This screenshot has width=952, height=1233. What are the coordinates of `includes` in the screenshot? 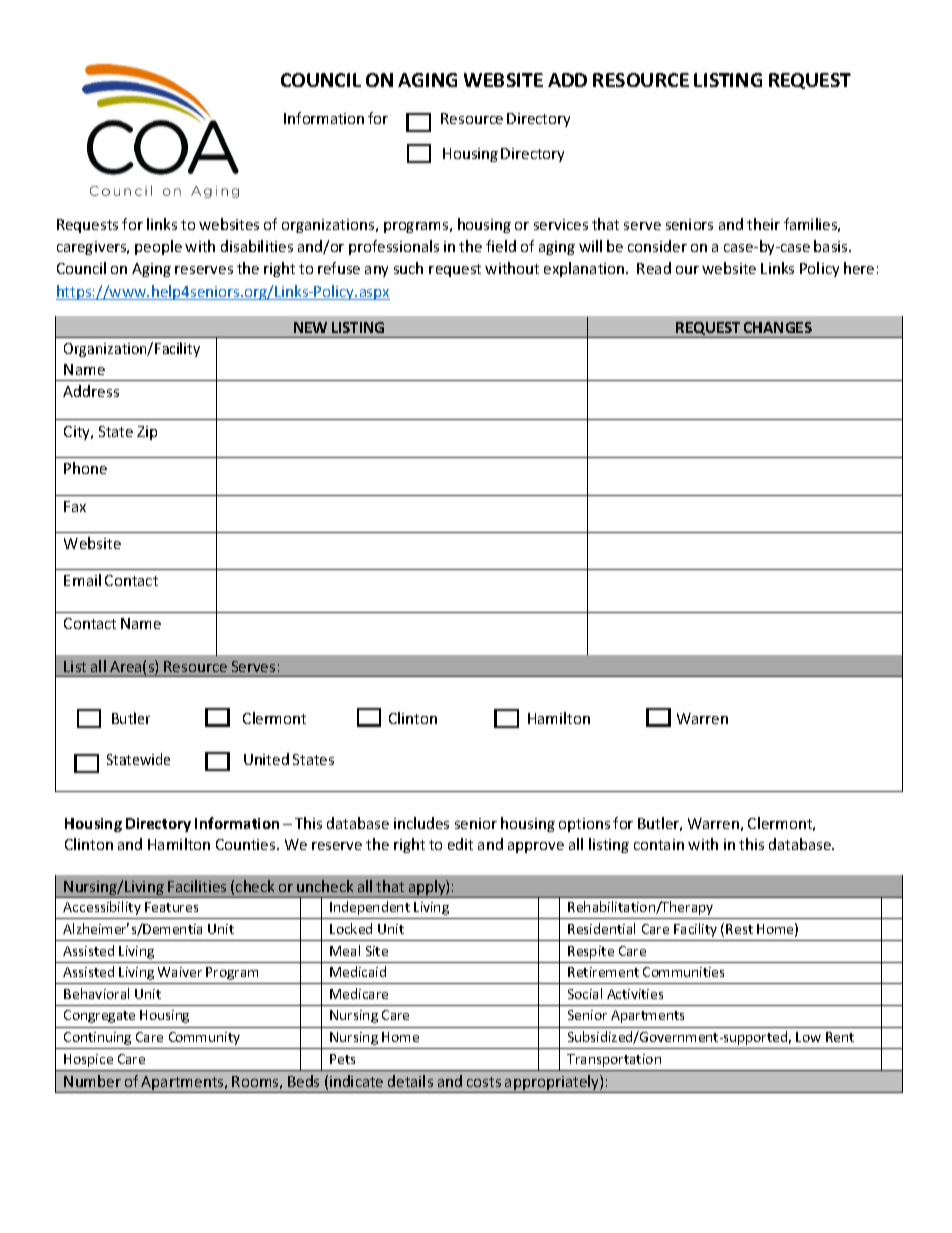 It's located at (421, 823).
